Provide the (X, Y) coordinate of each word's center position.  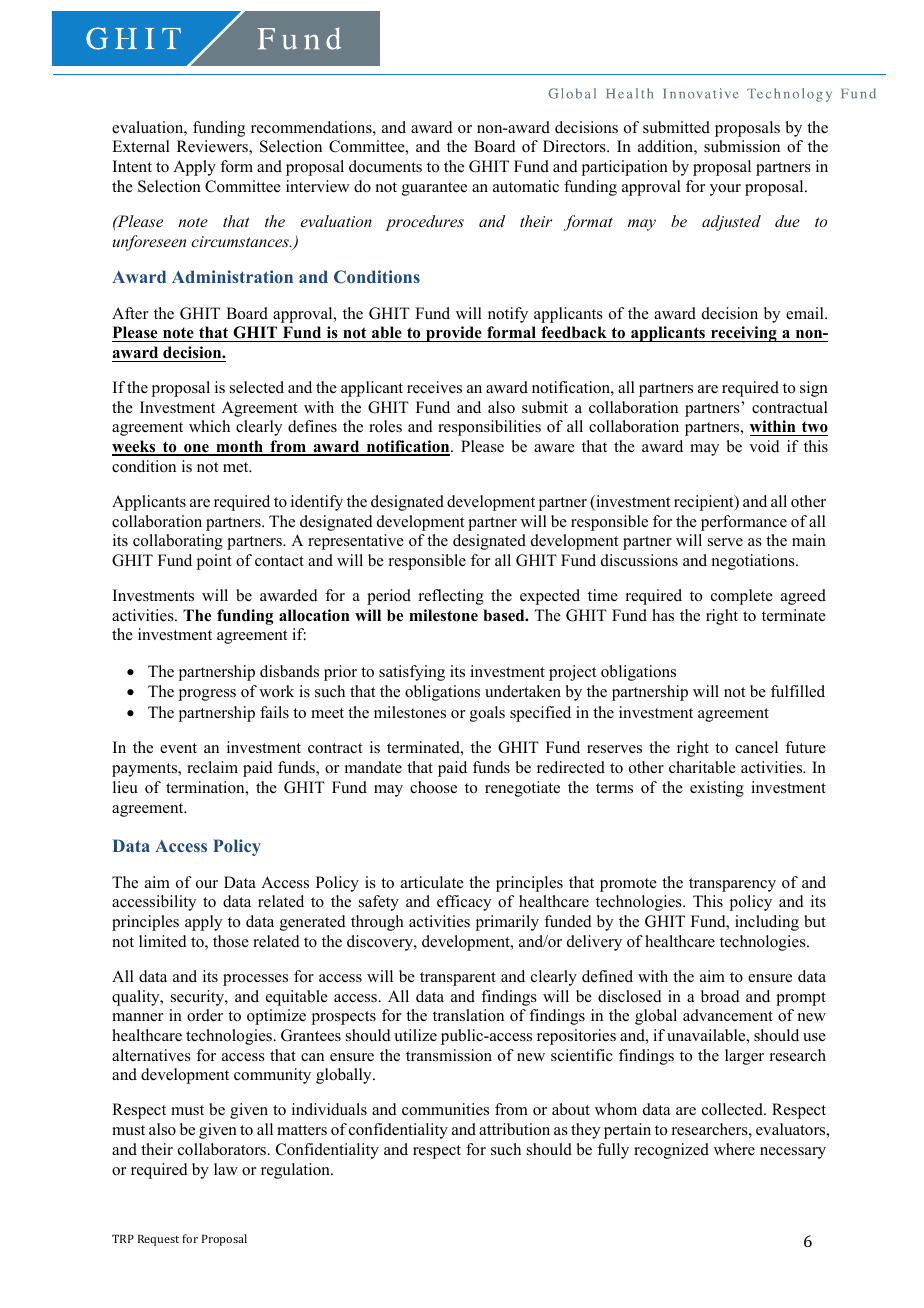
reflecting (451, 597)
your (725, 190)
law (226, 1169)
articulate (432, 882)
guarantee (434, 189)
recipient (705, 503)
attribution (514, 1129)
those (231, 941)
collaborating (178, 542)
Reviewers (213, 147)
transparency (732, 885)
